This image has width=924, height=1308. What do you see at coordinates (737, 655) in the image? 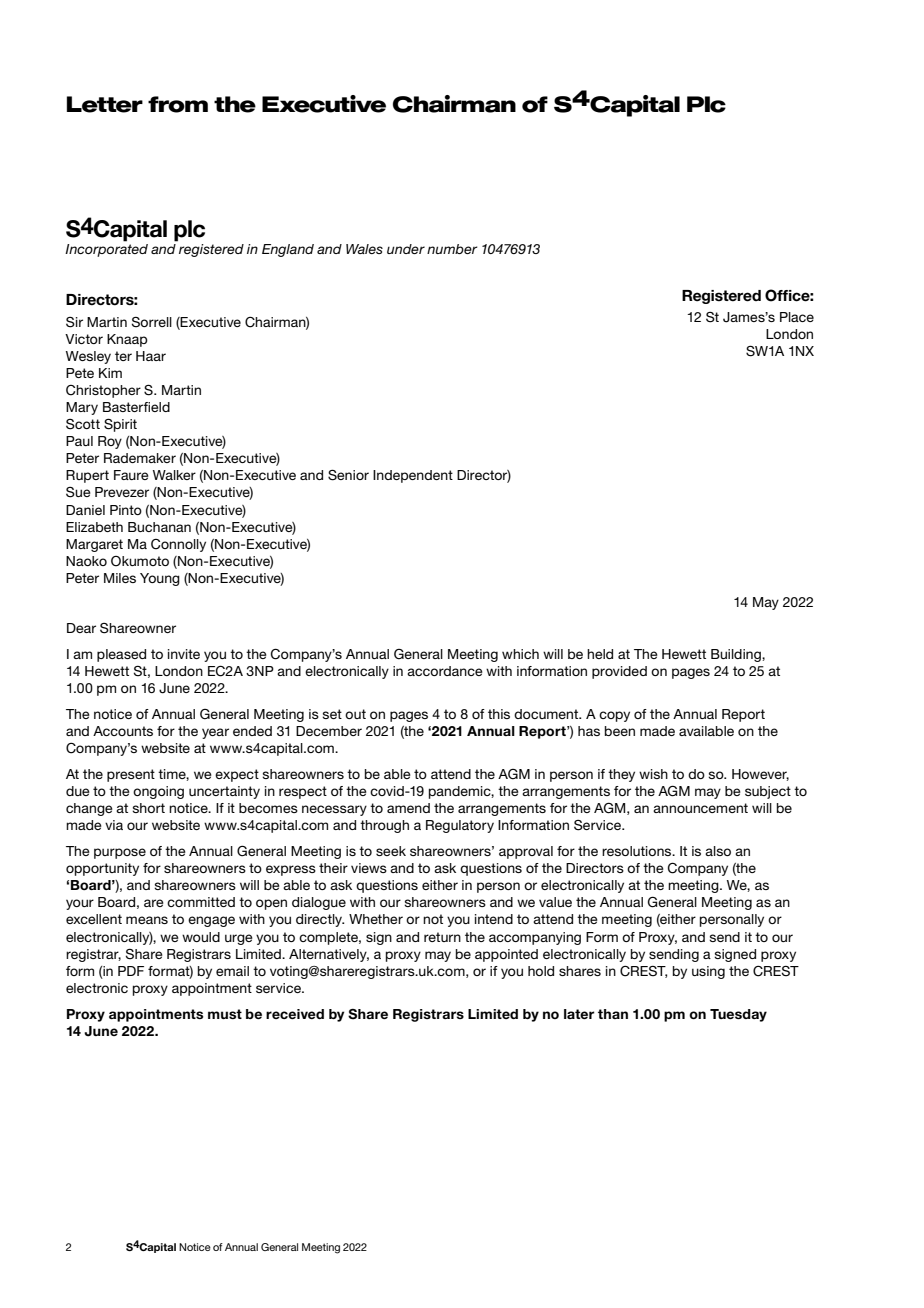
I see `Building` at bounding box center [737, 655].
